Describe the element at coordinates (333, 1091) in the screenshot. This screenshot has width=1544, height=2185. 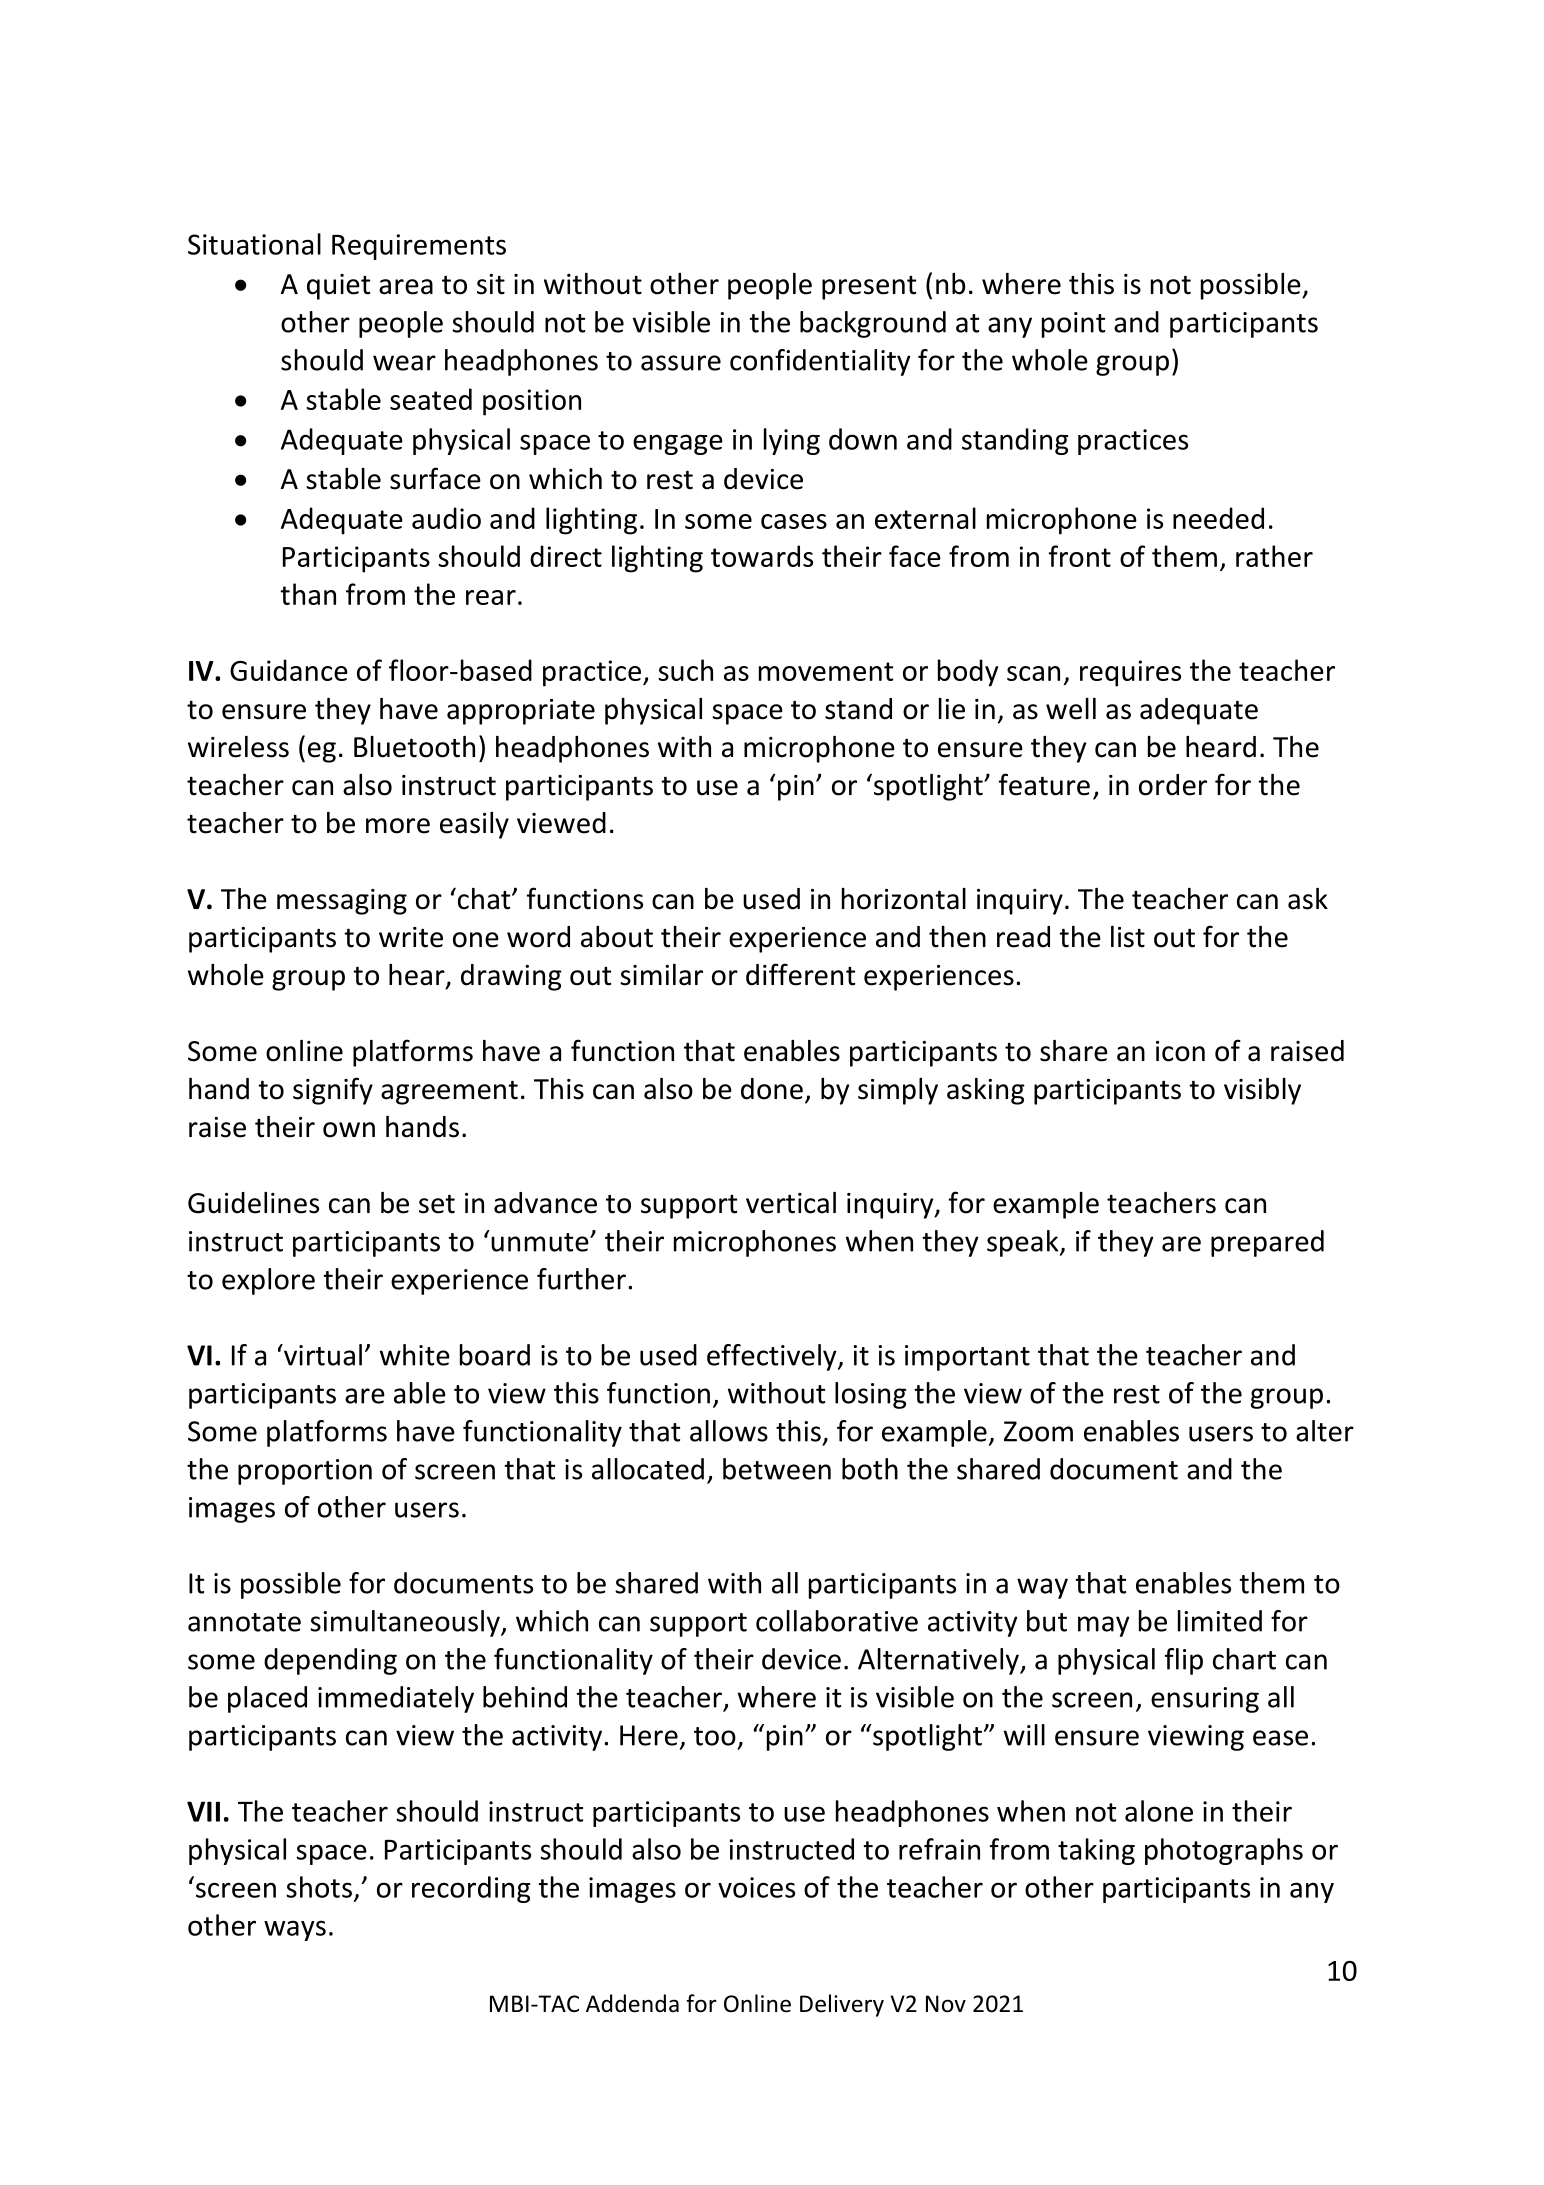
I see `signify` at that location.
